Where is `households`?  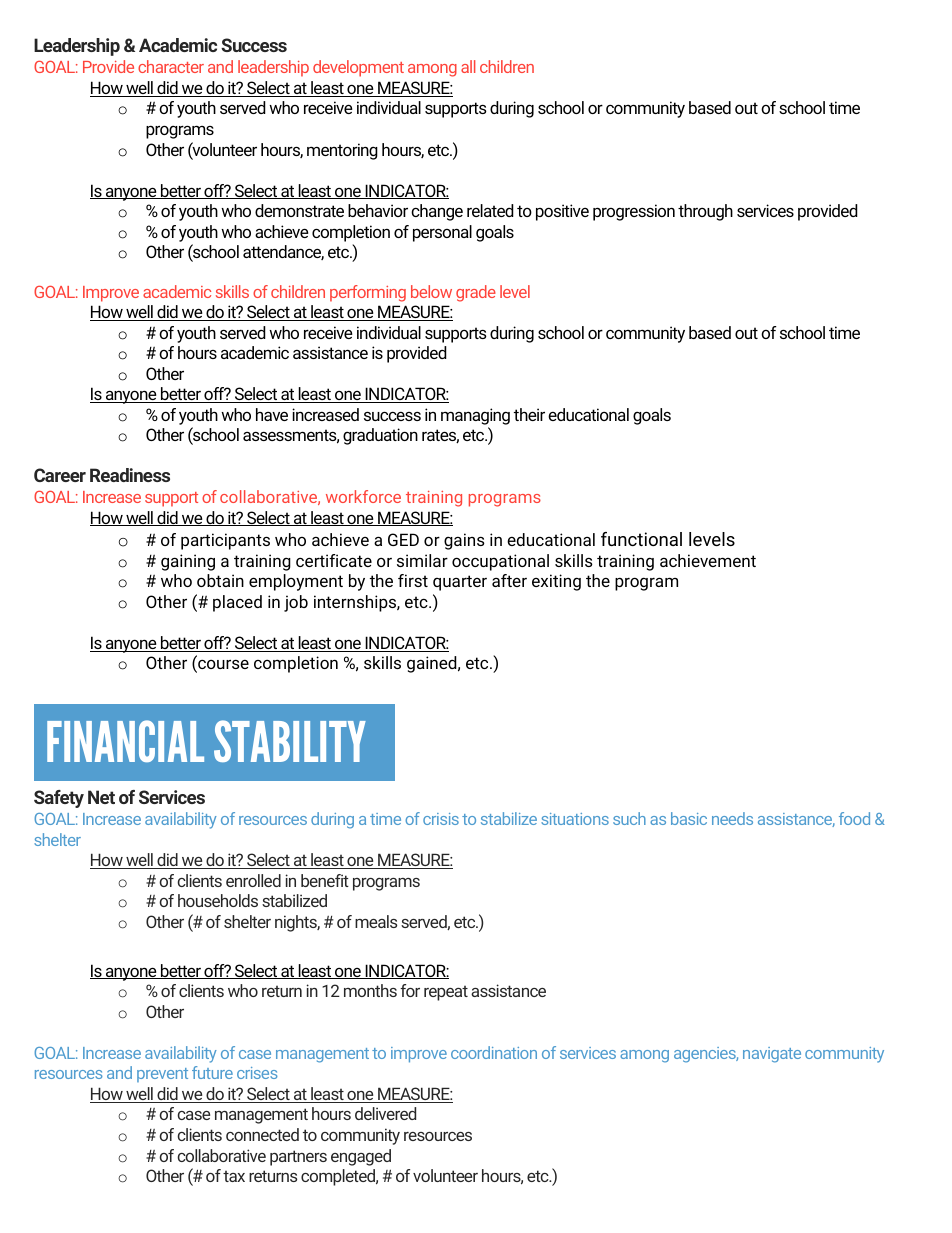 households is located at coordinates (218, 900).
